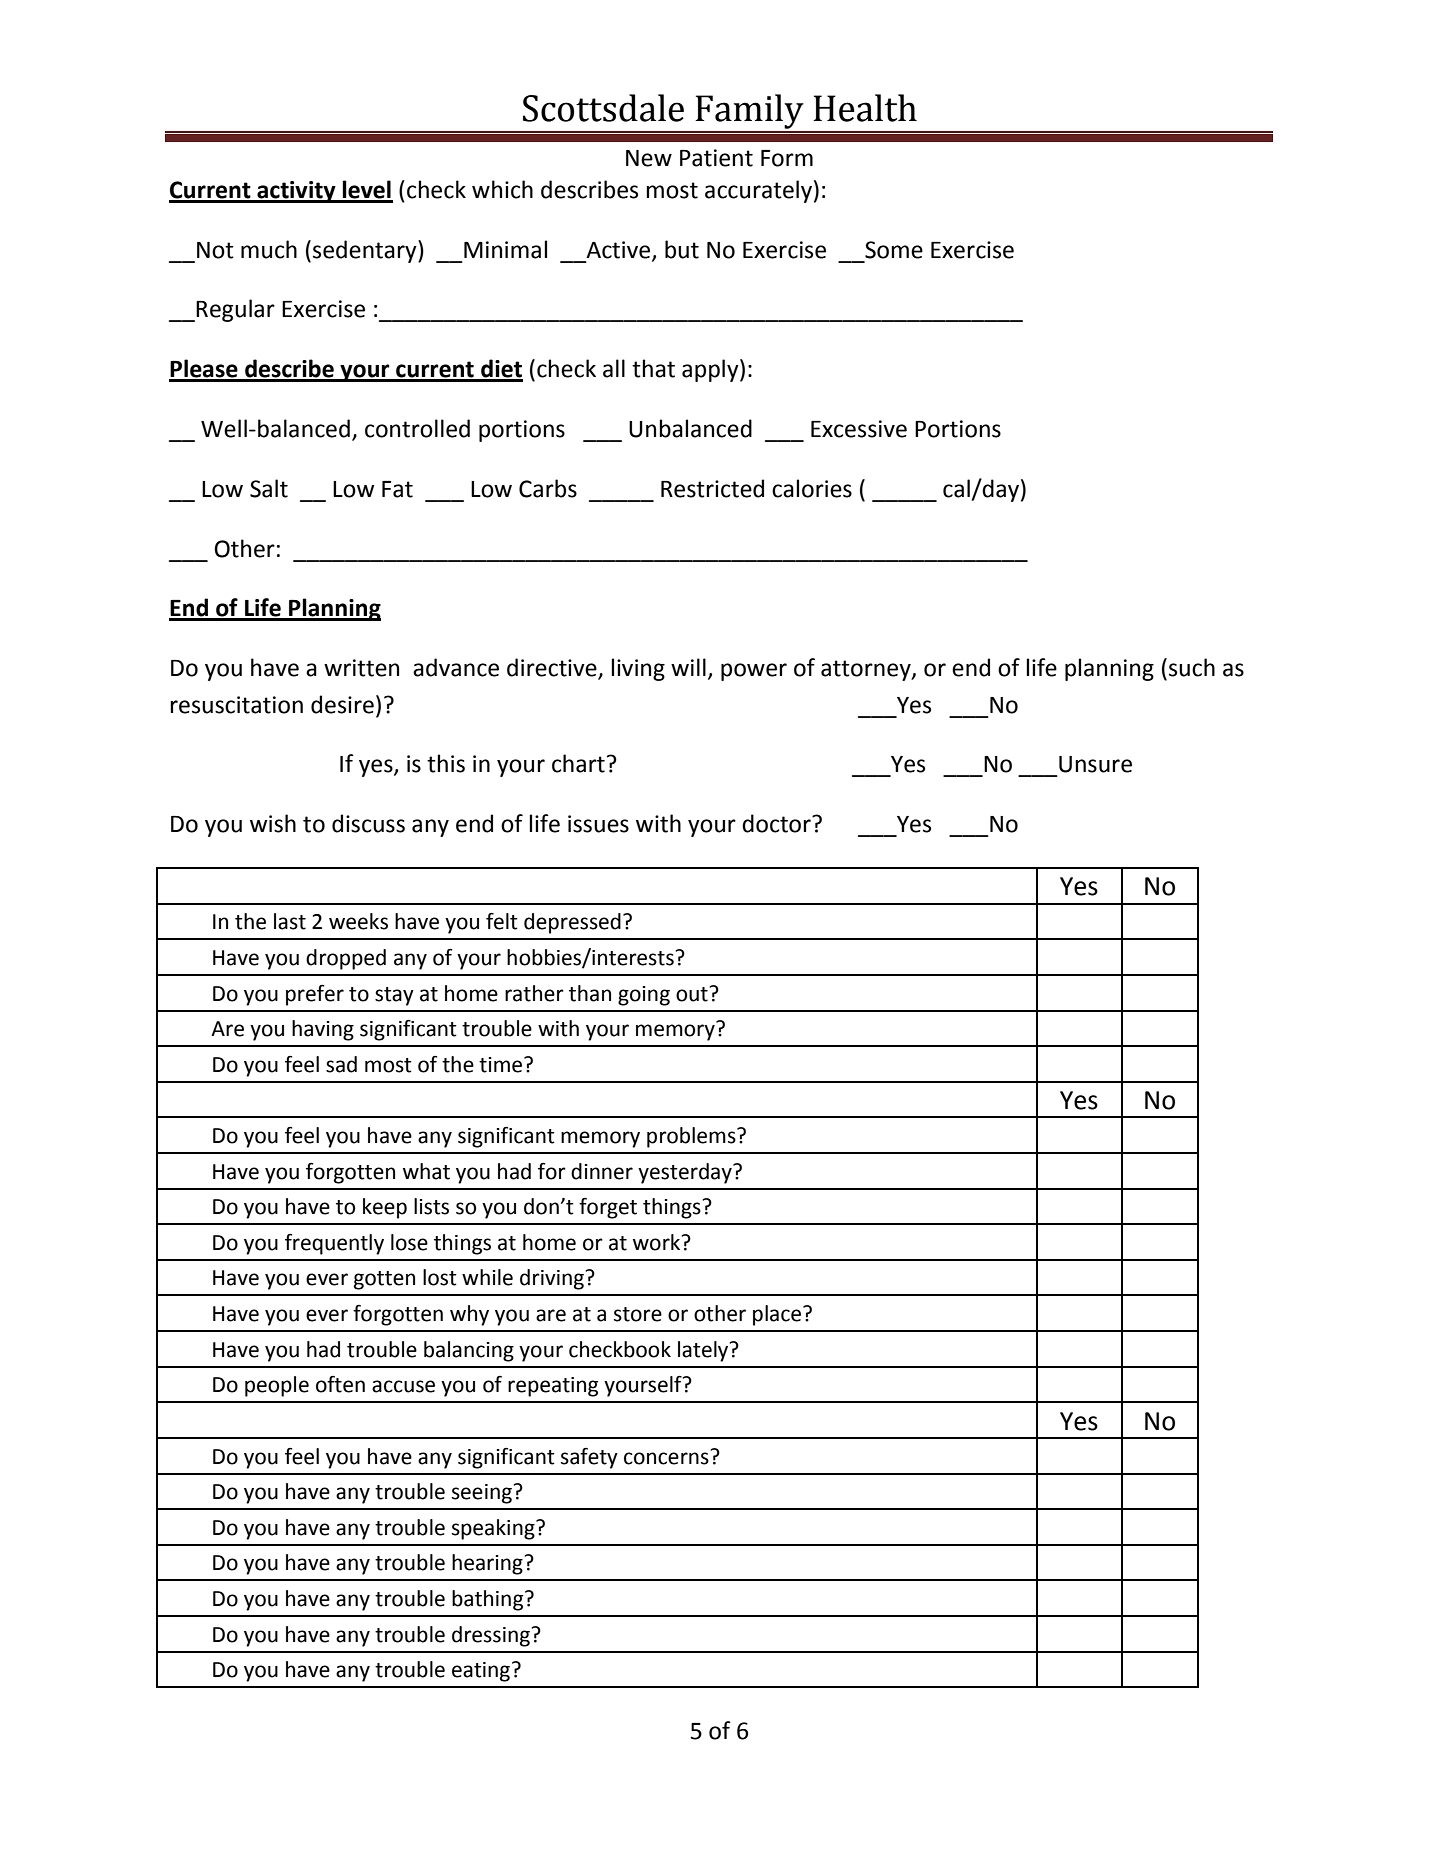  I want to click on weeks, so click(358, 921).
